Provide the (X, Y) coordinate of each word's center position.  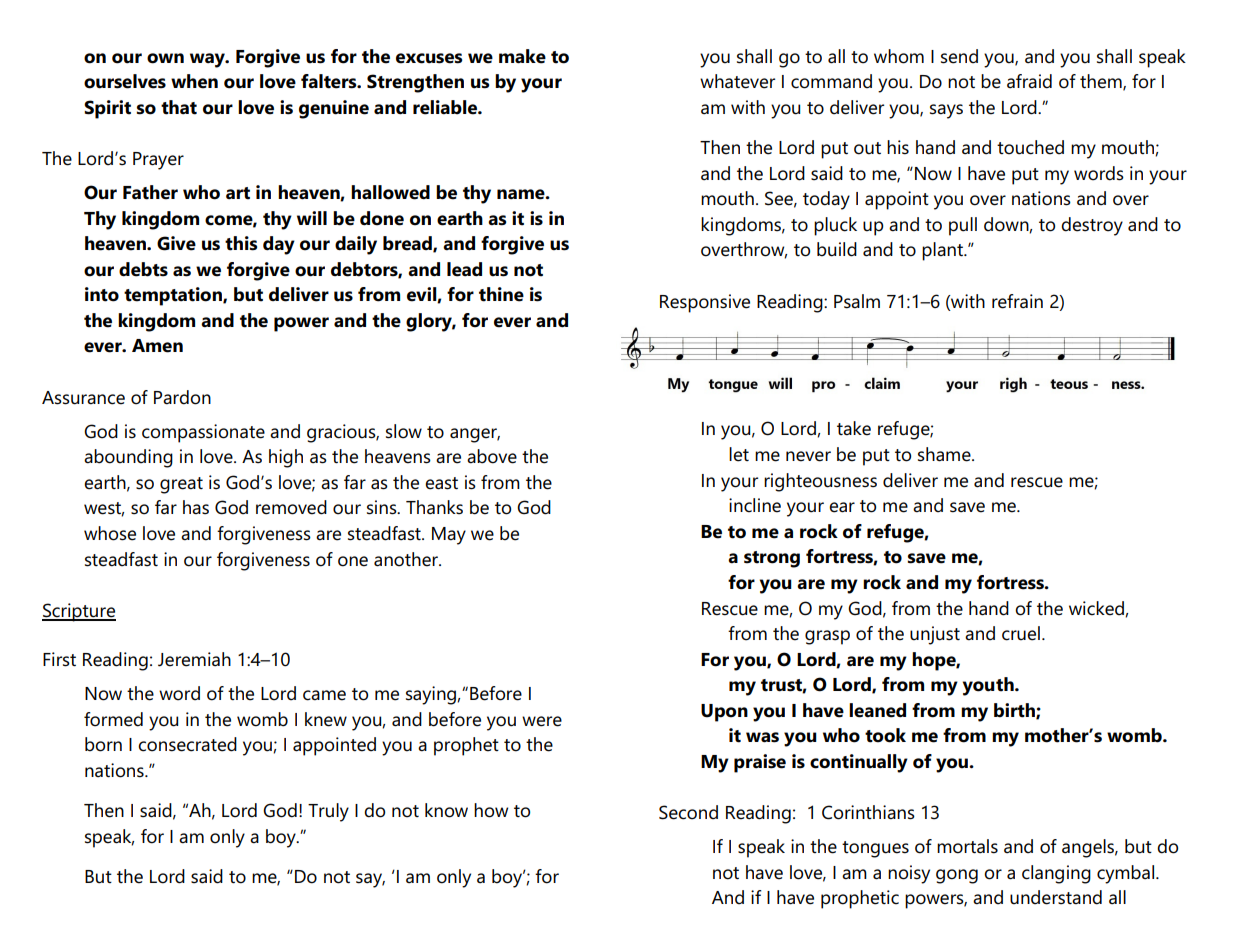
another (407, 559)
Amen (157, 346)
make (522, 56)
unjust (935, 635)
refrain (1017, 301)
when (194, 81)
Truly (328, 812)
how (491, 810)
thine (501, 294)
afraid (1029, 81)
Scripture (79, 612)
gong (957, 876)
